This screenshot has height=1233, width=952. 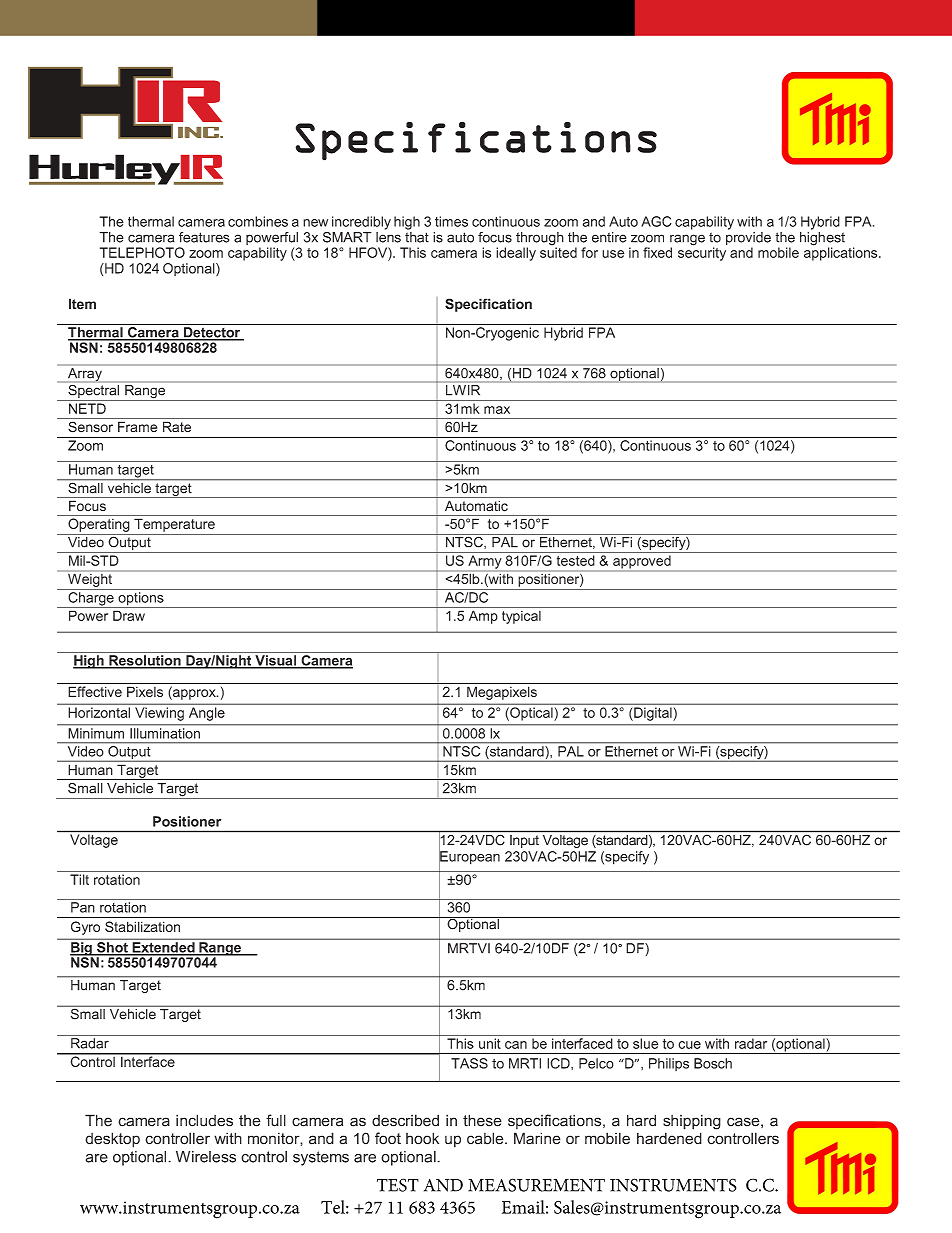 What do you see at coordinates (469, 858) in the screenshot?
I see `European` at bounding box center [469, 858].
